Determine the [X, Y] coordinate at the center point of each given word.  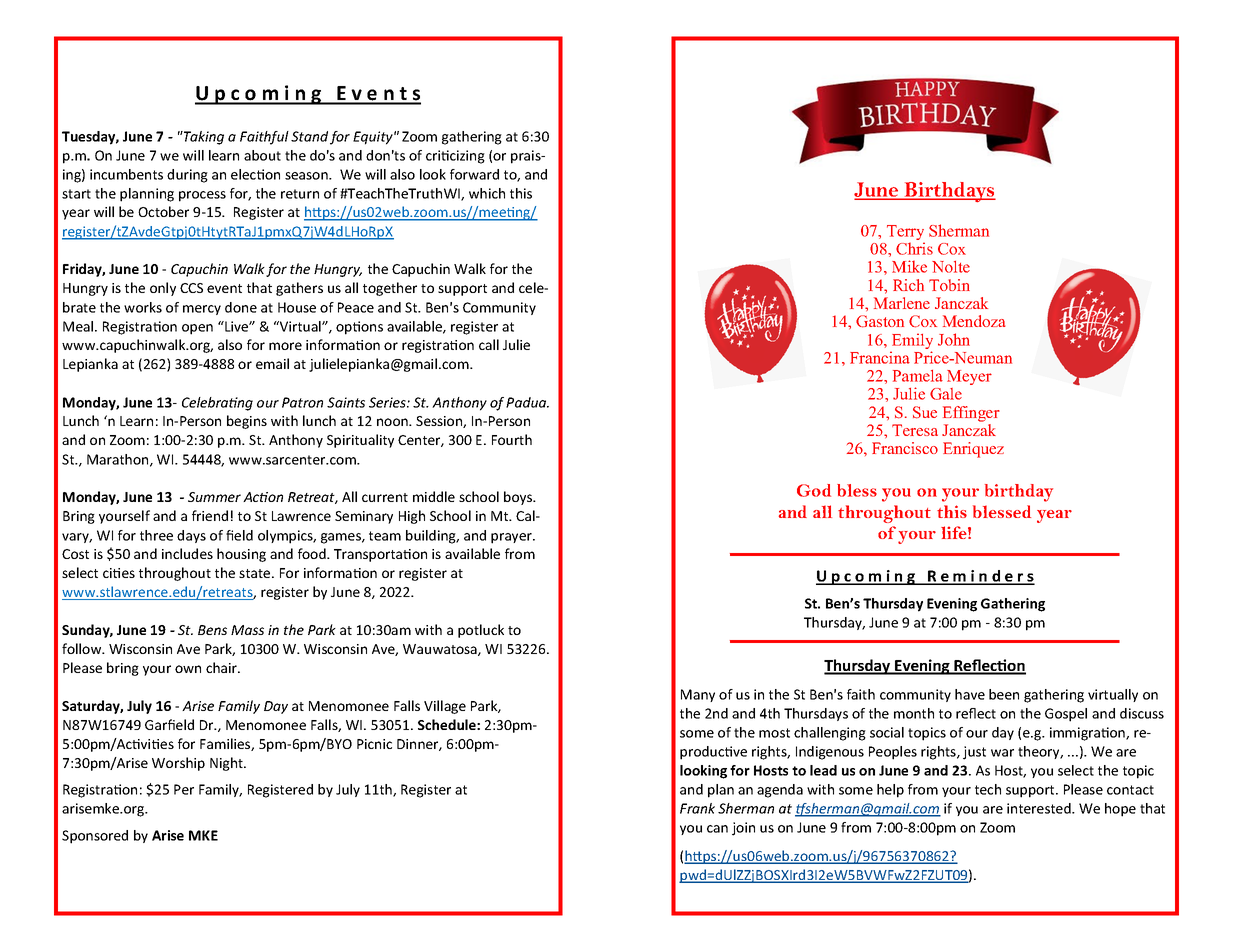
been [1004, 694]
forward [474, 174]
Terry [906, 234]
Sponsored [95, 837]
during [187, 176]
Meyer [969, 377]
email [272, 363]
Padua [527, 402]
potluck [481, 631]
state [256, 573]
